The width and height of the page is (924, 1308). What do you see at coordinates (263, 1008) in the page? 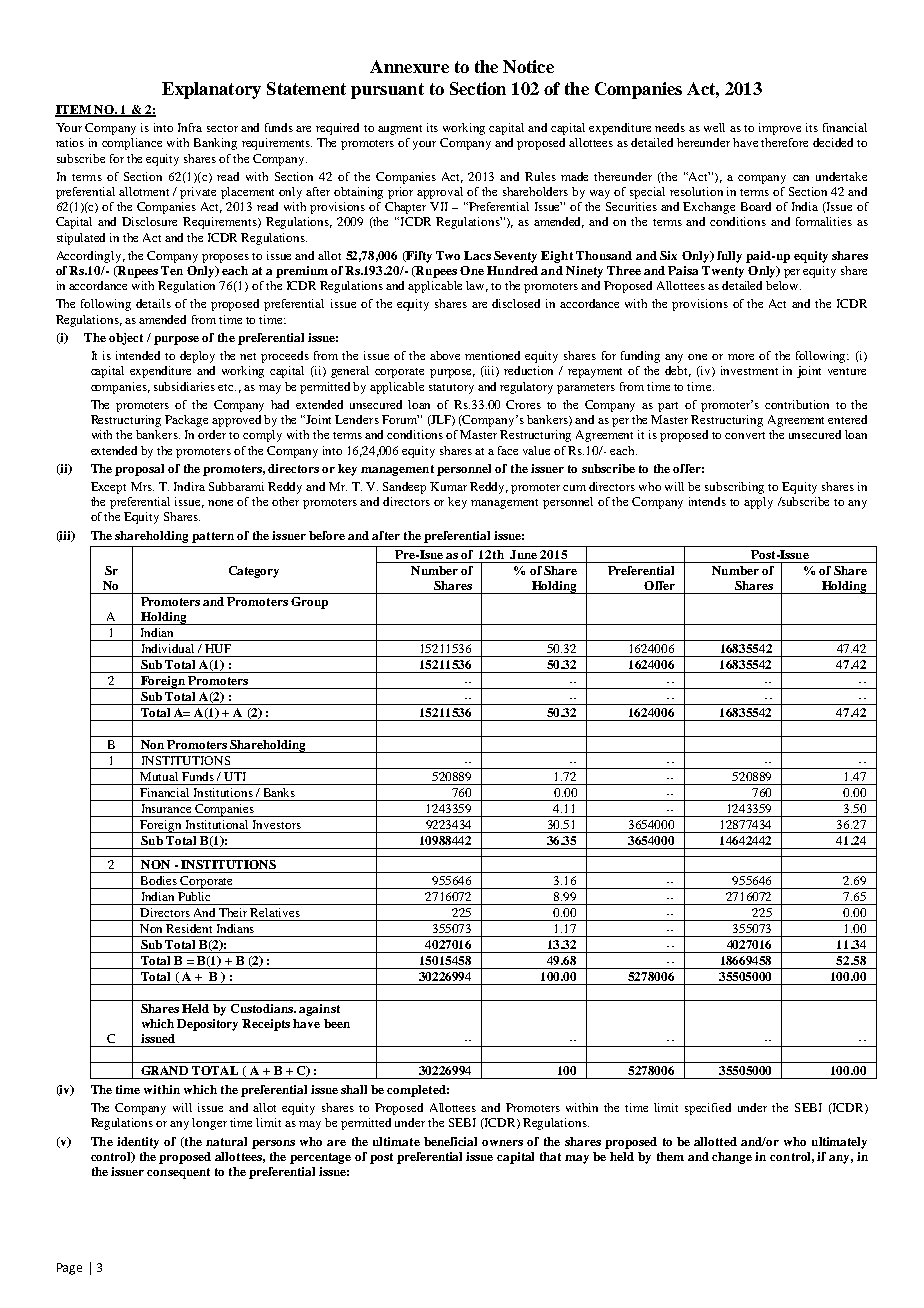
I see `Custodians` at bounding box center [263, 1008].
